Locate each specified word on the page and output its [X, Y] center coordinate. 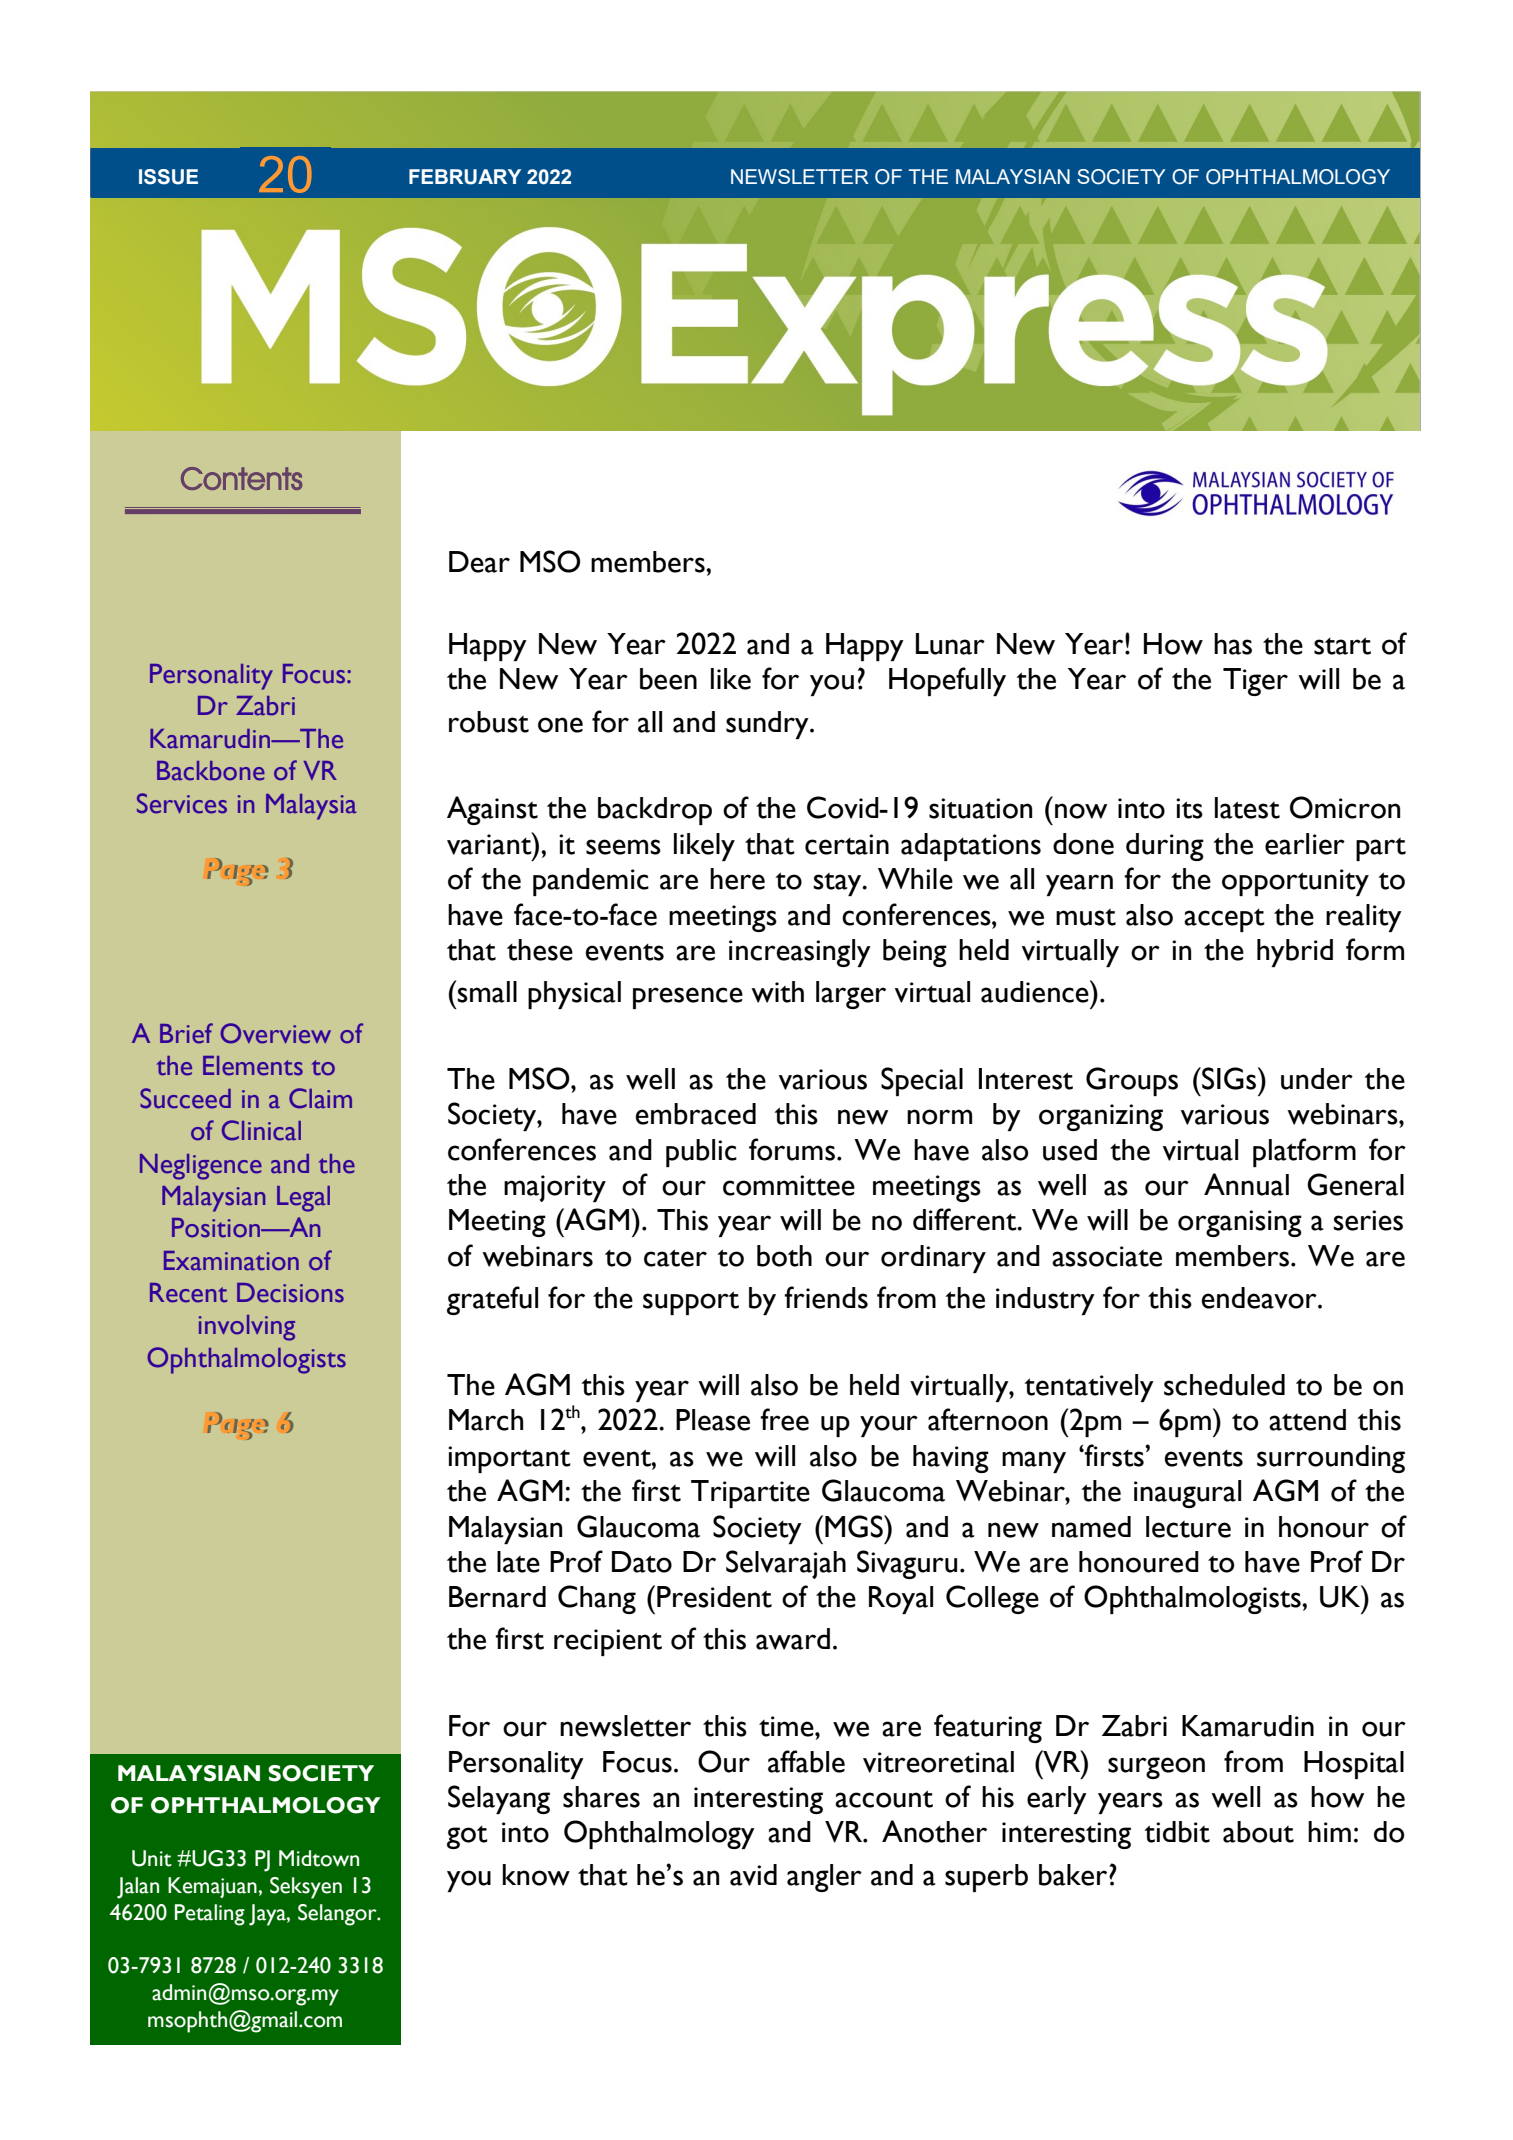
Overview [275, 1033]
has [1233, 644]
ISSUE [168, 177]
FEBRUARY [465, 177]
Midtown [319, 1858]
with [777, 992]
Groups [1132, 1081]
